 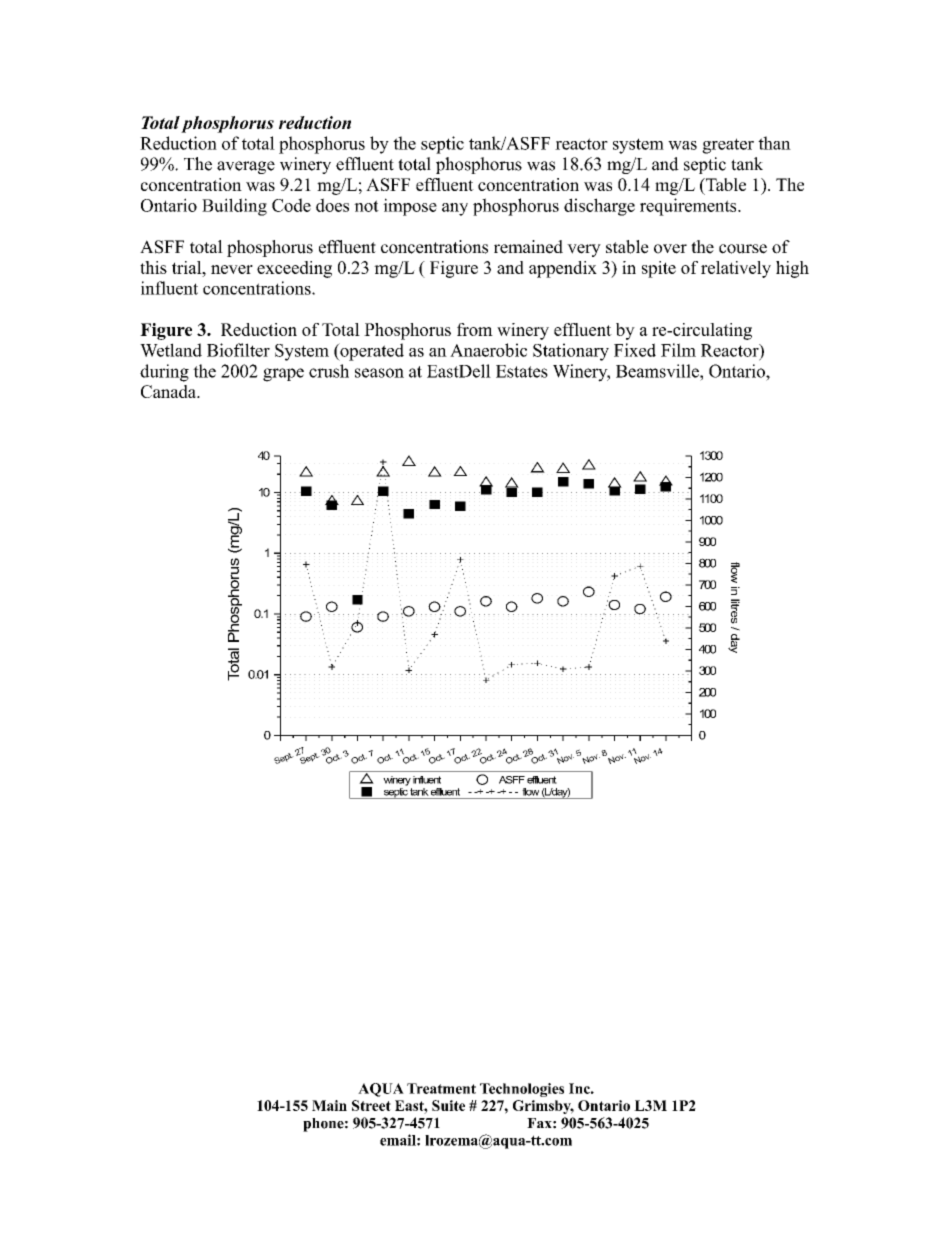 I want to click on Technologies, so click(x=522, y=1090).
